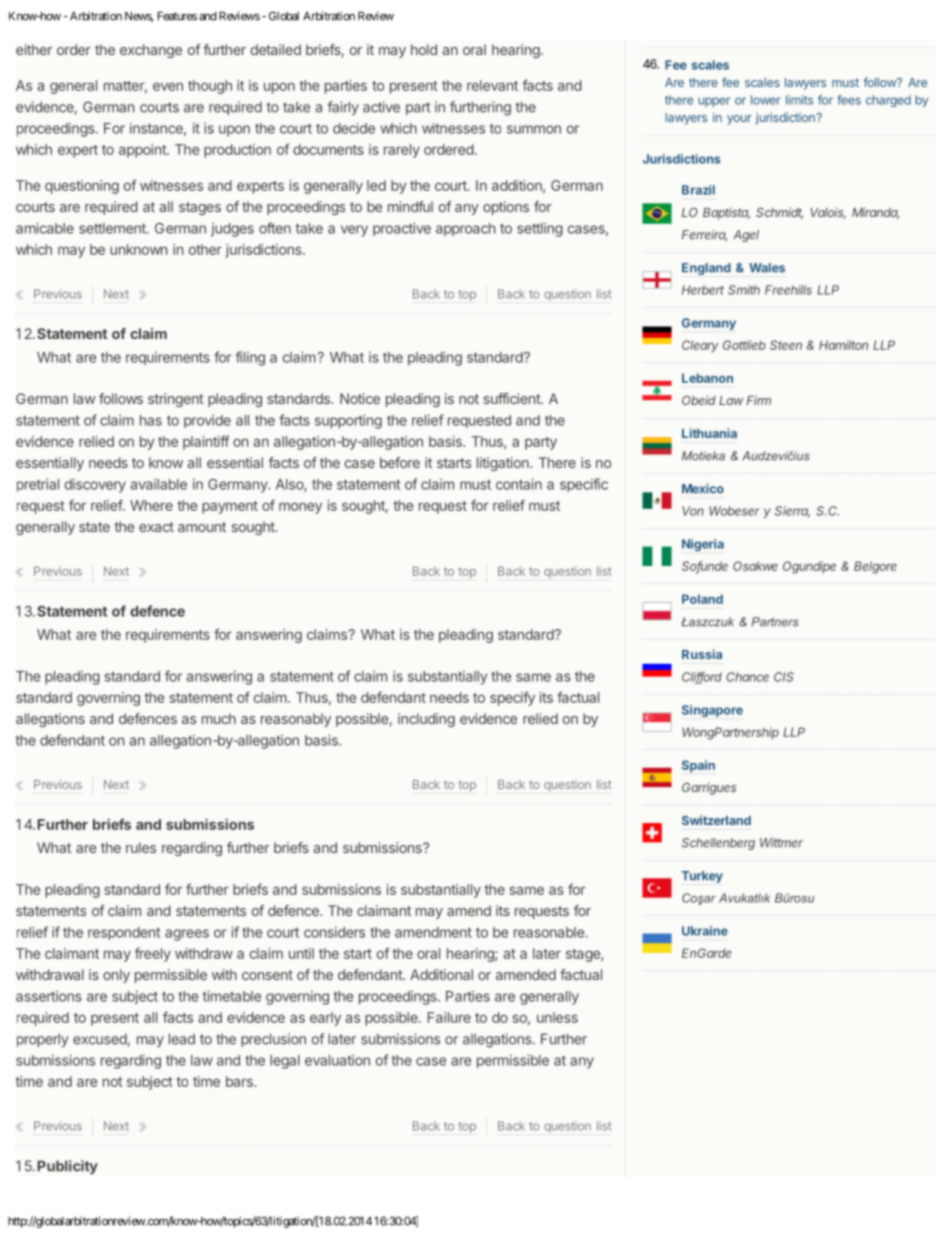  Describe the element at coordinates (424, 49) in the document. I see `hold` at that location.
